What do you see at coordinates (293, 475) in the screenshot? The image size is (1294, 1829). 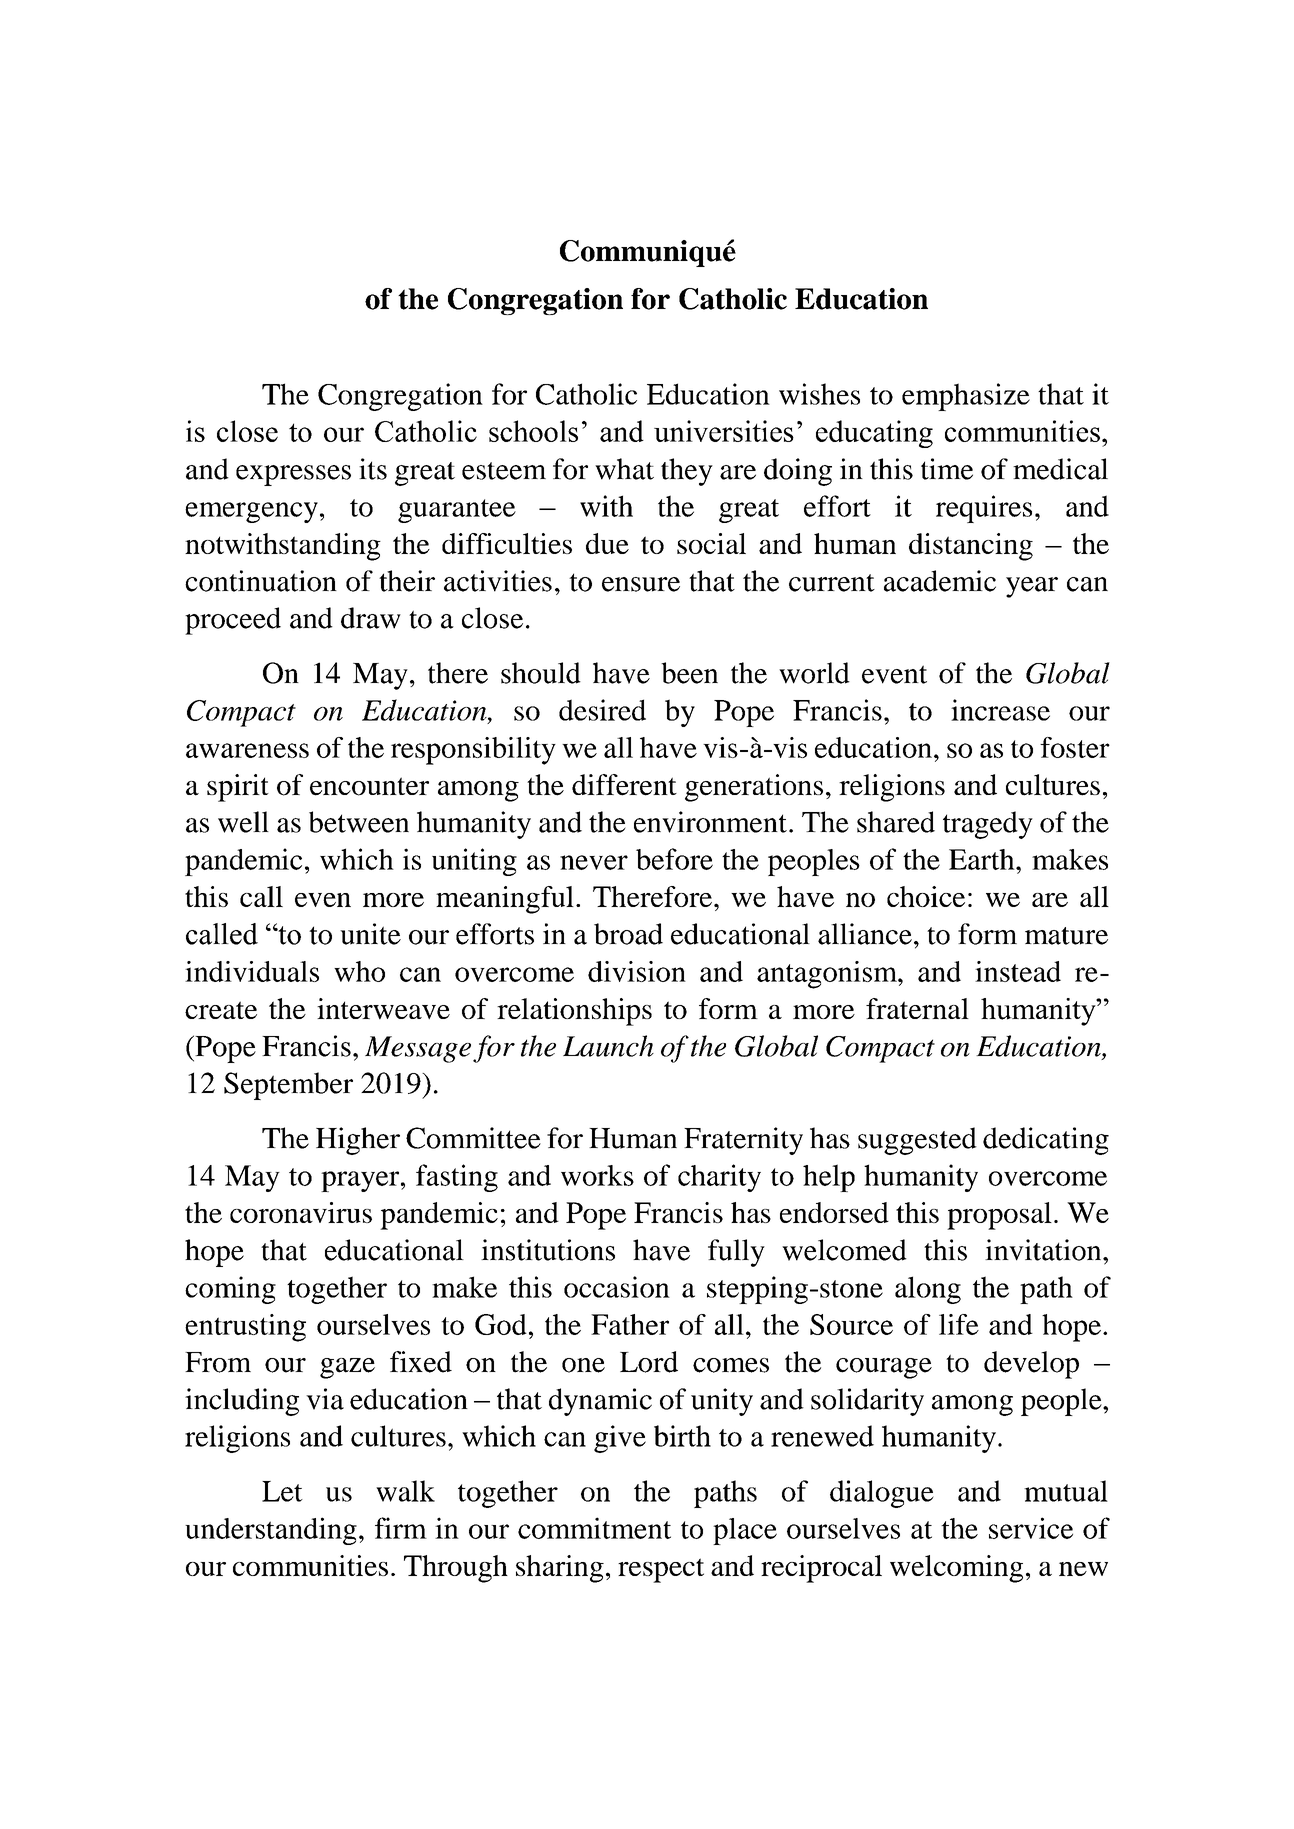 I see `expresses` at bounding box center [293, 475].
